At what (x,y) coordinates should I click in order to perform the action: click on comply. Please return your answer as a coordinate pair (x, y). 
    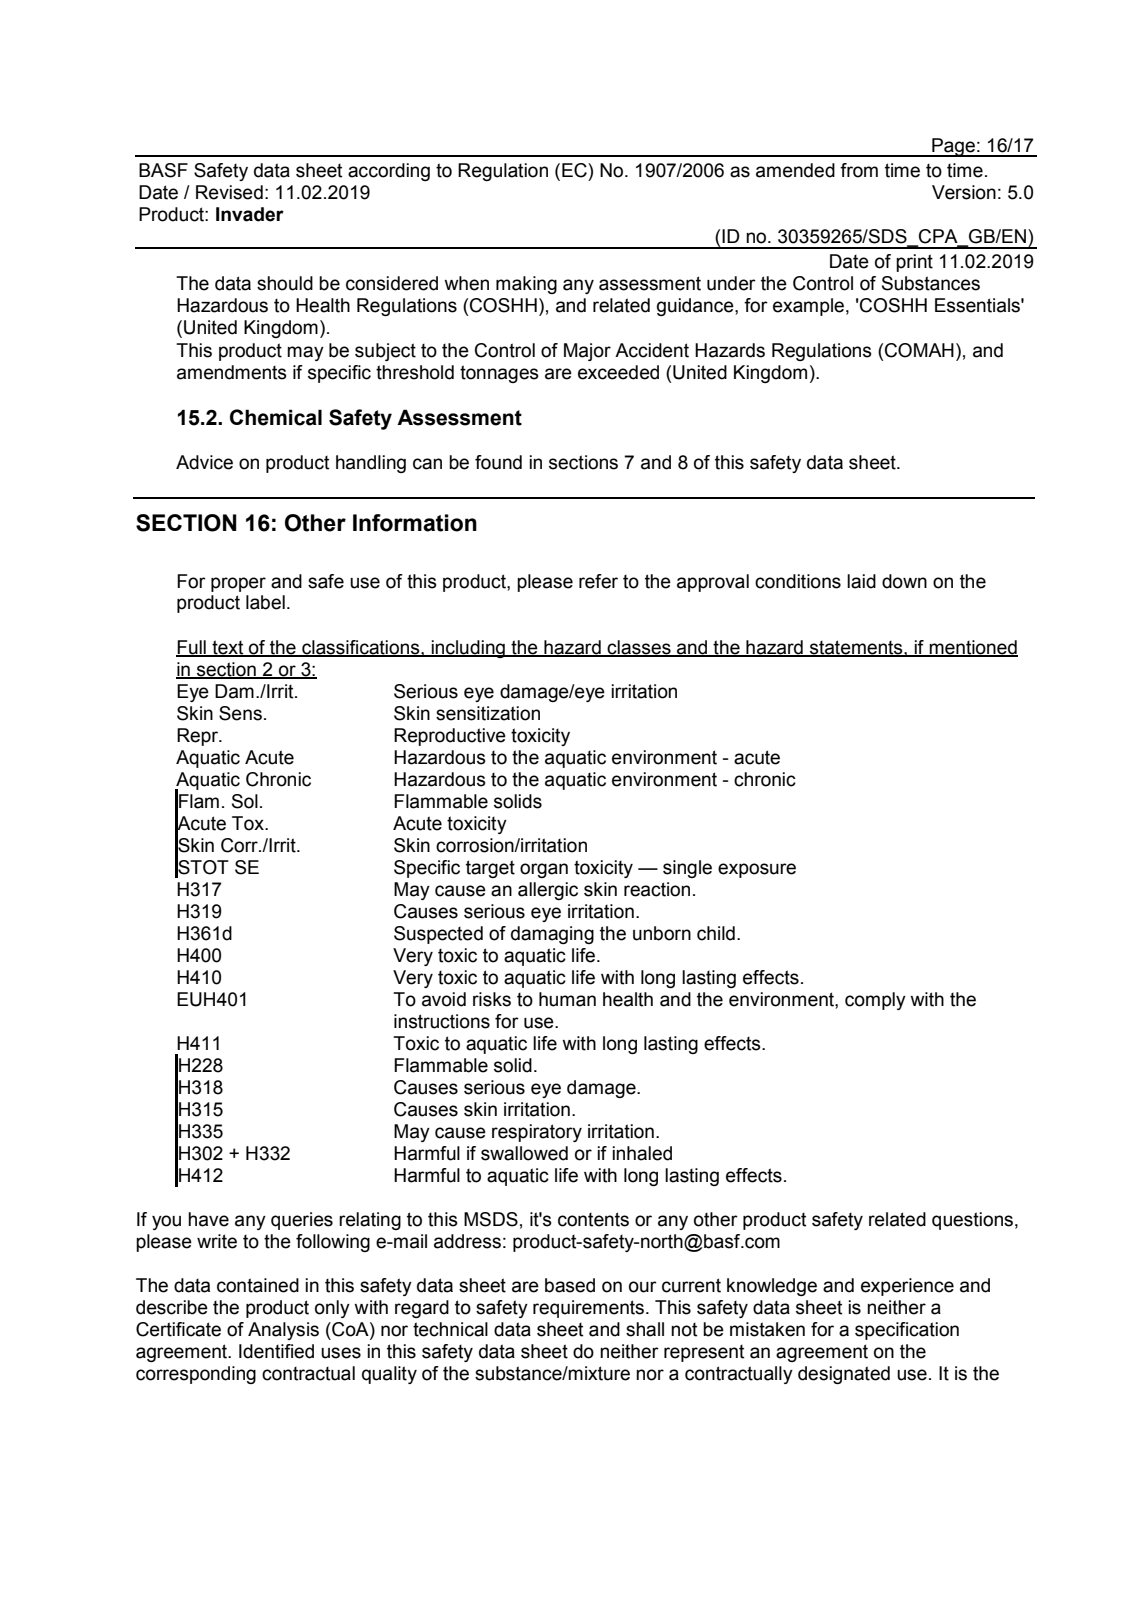
    Looking at the image, I should click on (875, 1001).
